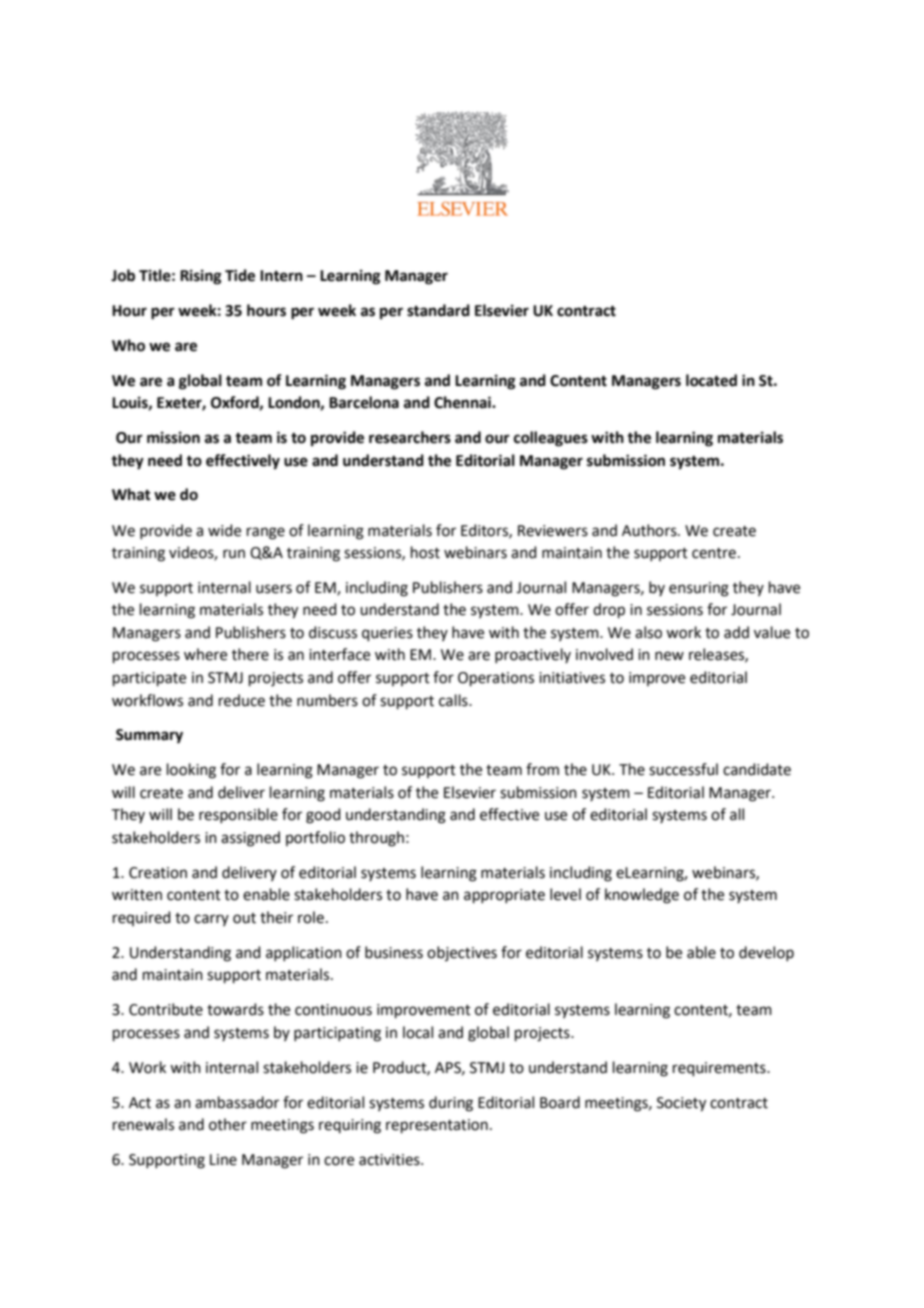 This page has height=1308, width=924. What do you see at coordinates (242, 700) in the page?
I see `reduce` at bounding box center [242, 700].
